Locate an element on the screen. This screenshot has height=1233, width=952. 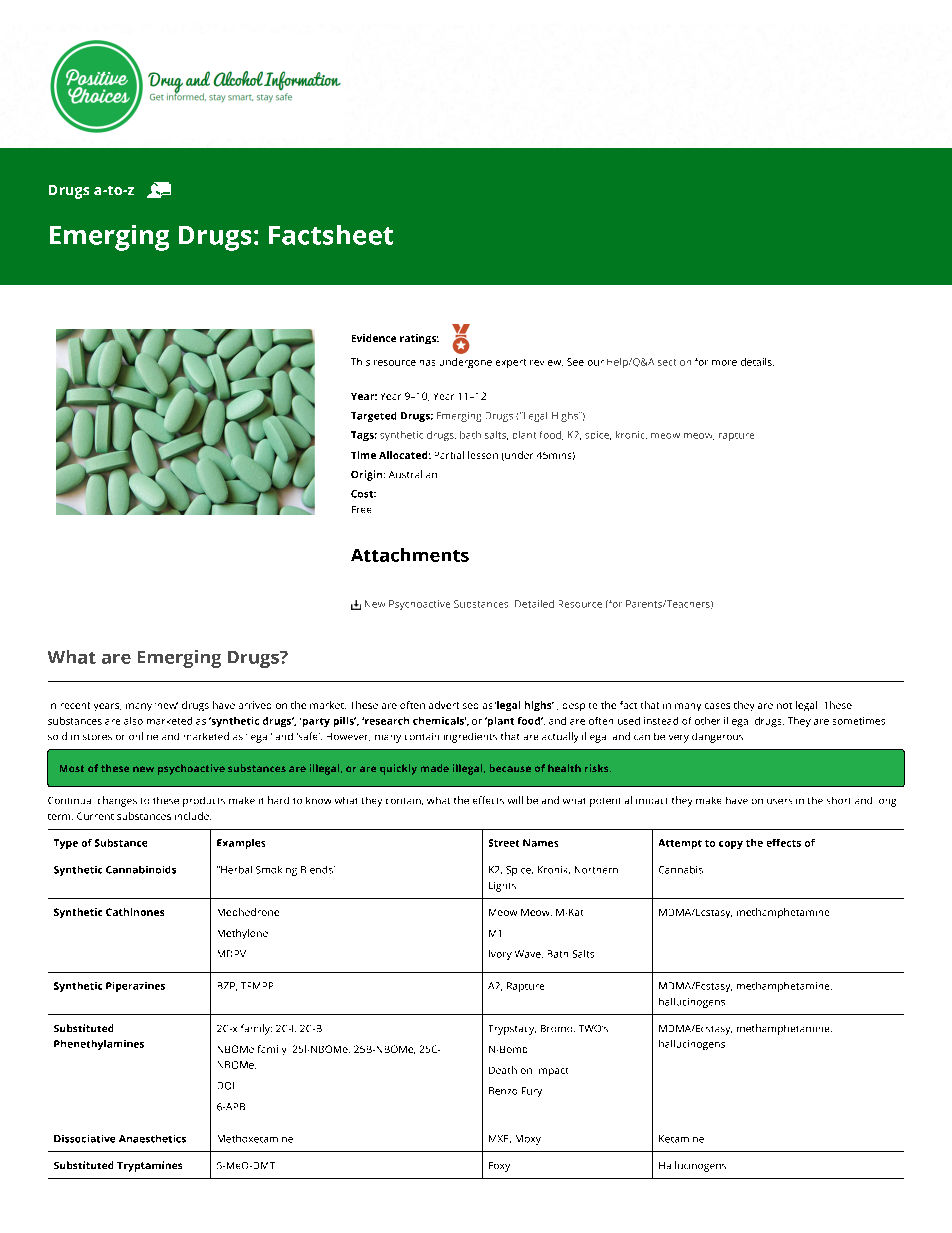
Anaesthetics is located at coordinates (152, 1139).
